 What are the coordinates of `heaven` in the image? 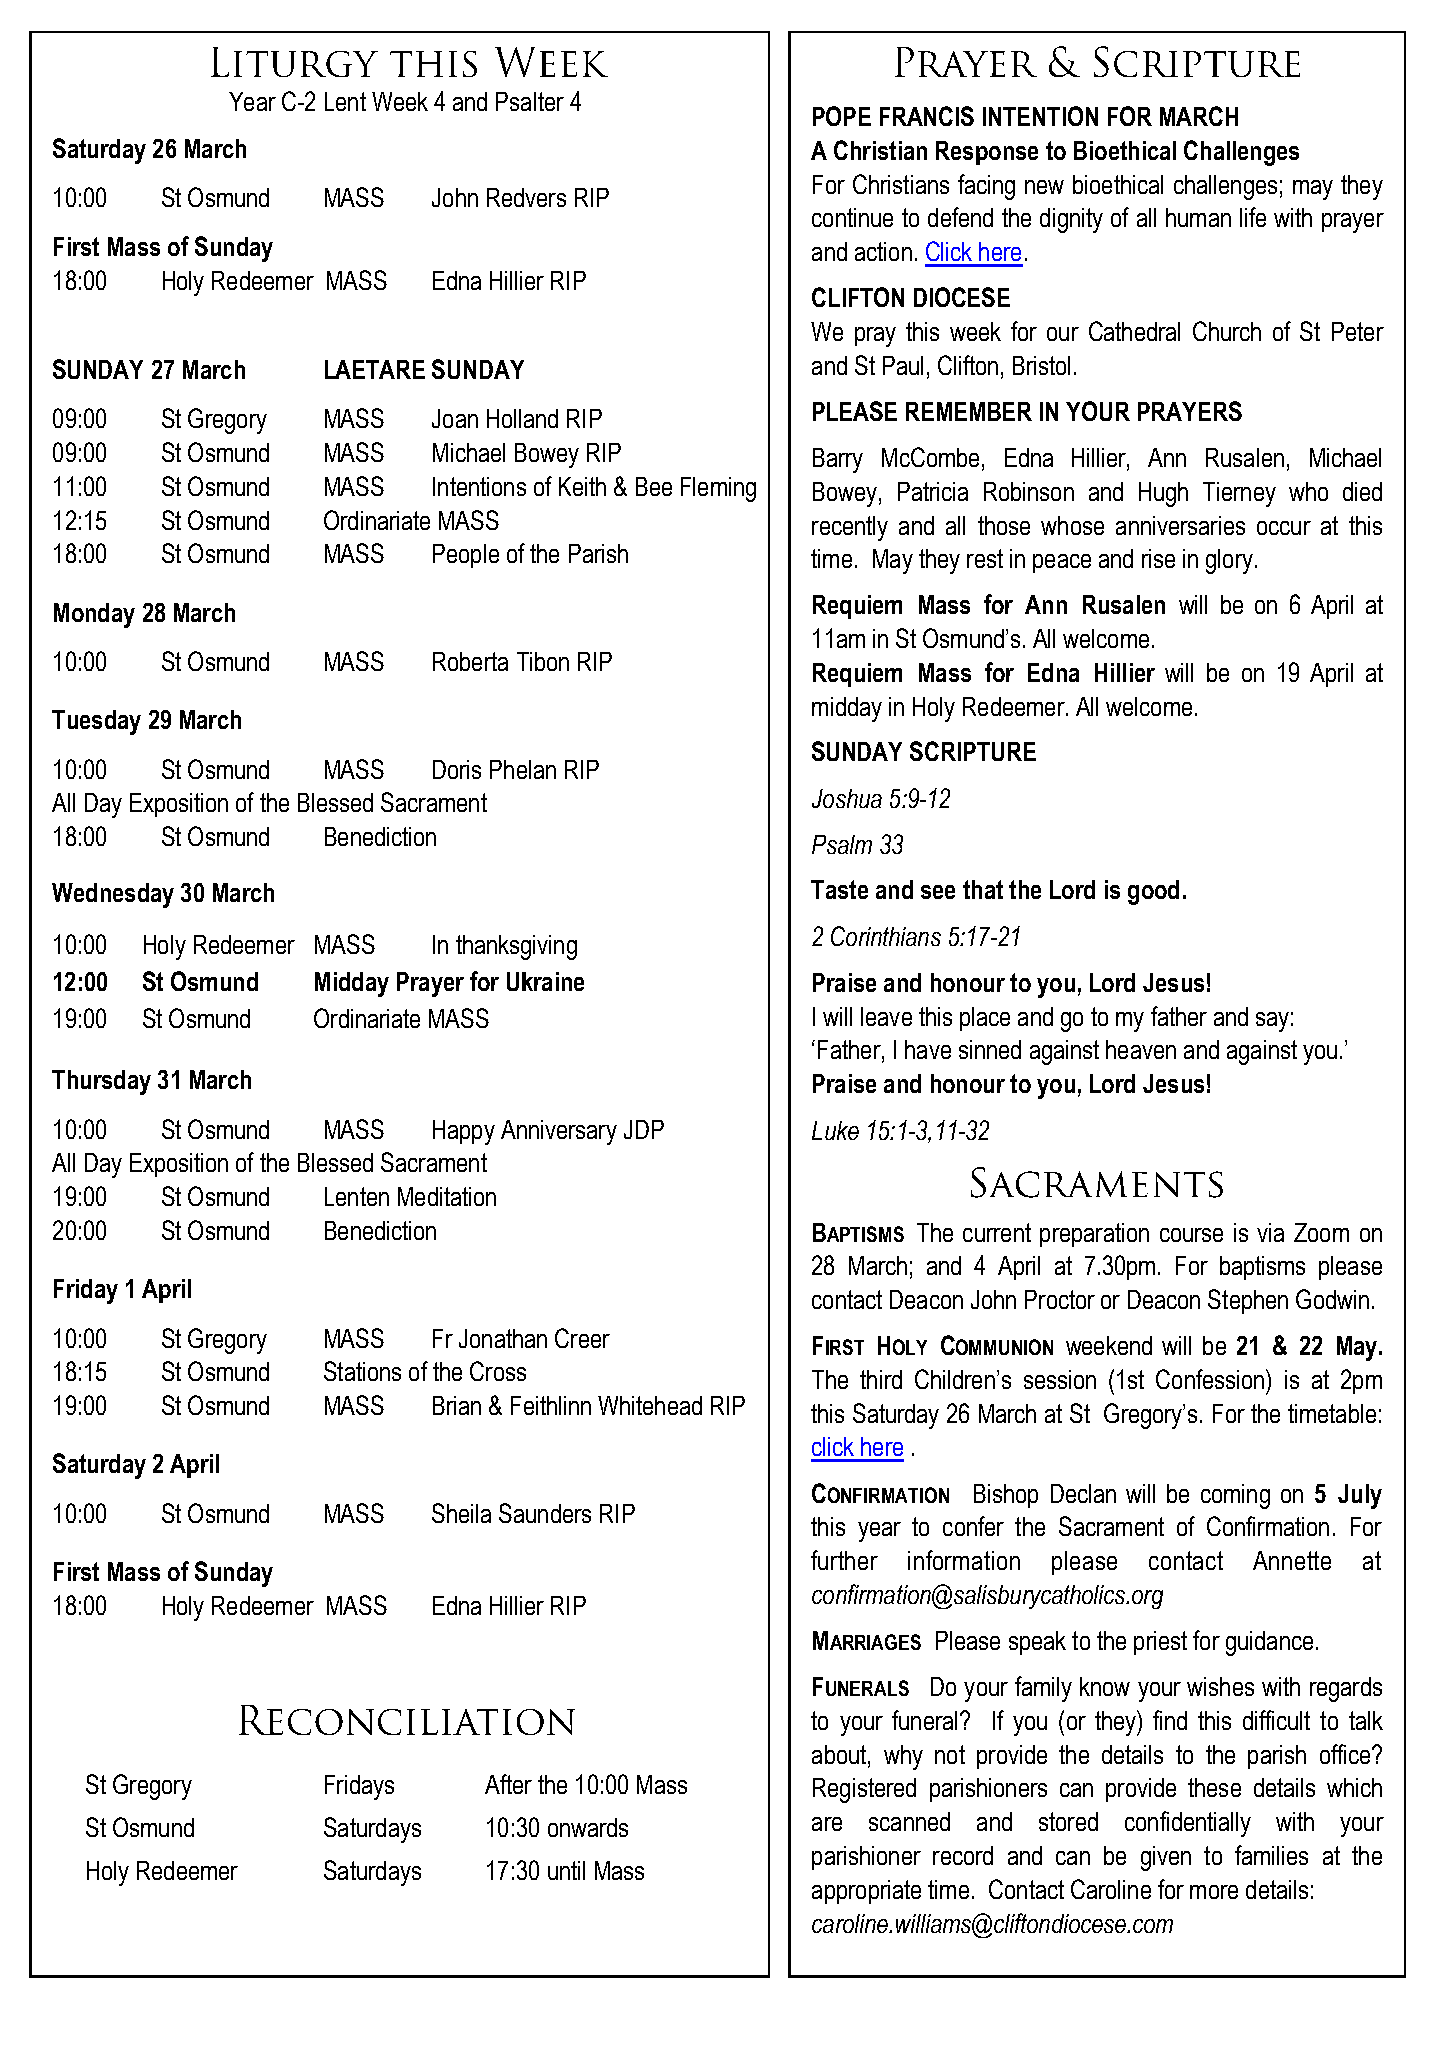 It's located at (1141, 1049).
